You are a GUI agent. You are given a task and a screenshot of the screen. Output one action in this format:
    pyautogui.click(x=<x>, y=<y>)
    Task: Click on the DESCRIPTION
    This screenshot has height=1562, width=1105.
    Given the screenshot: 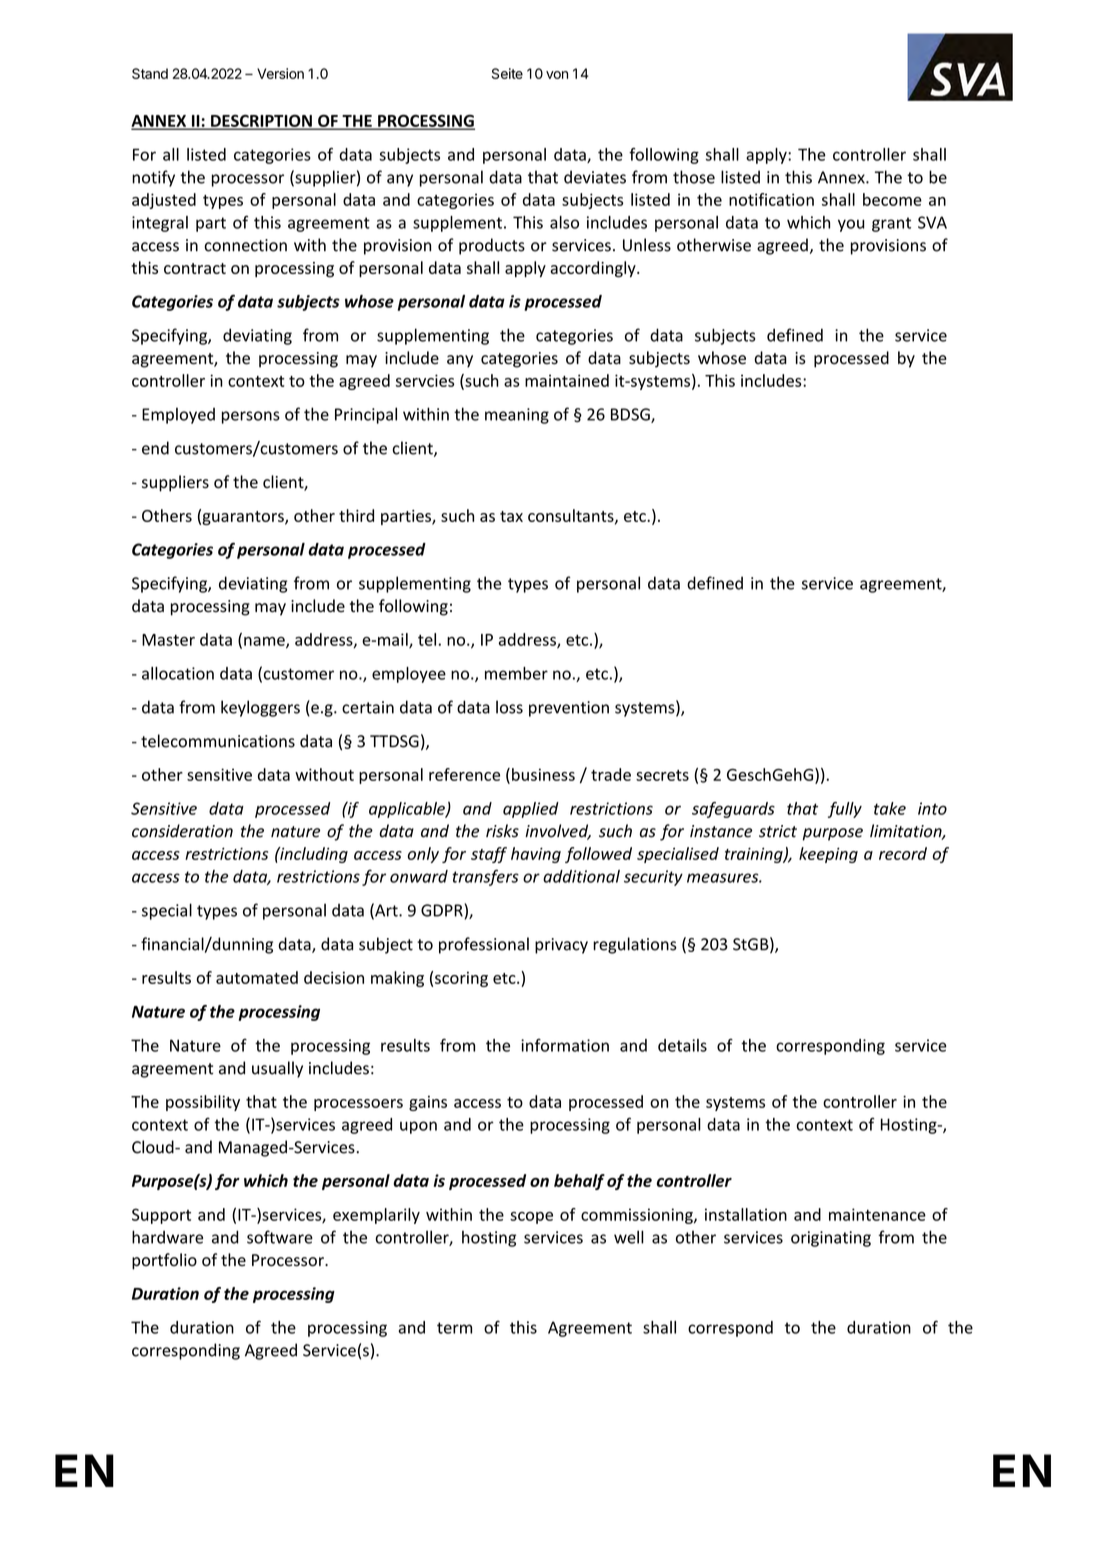 What is the action you would take?
    pyautogui.click(x=261, y=121)
